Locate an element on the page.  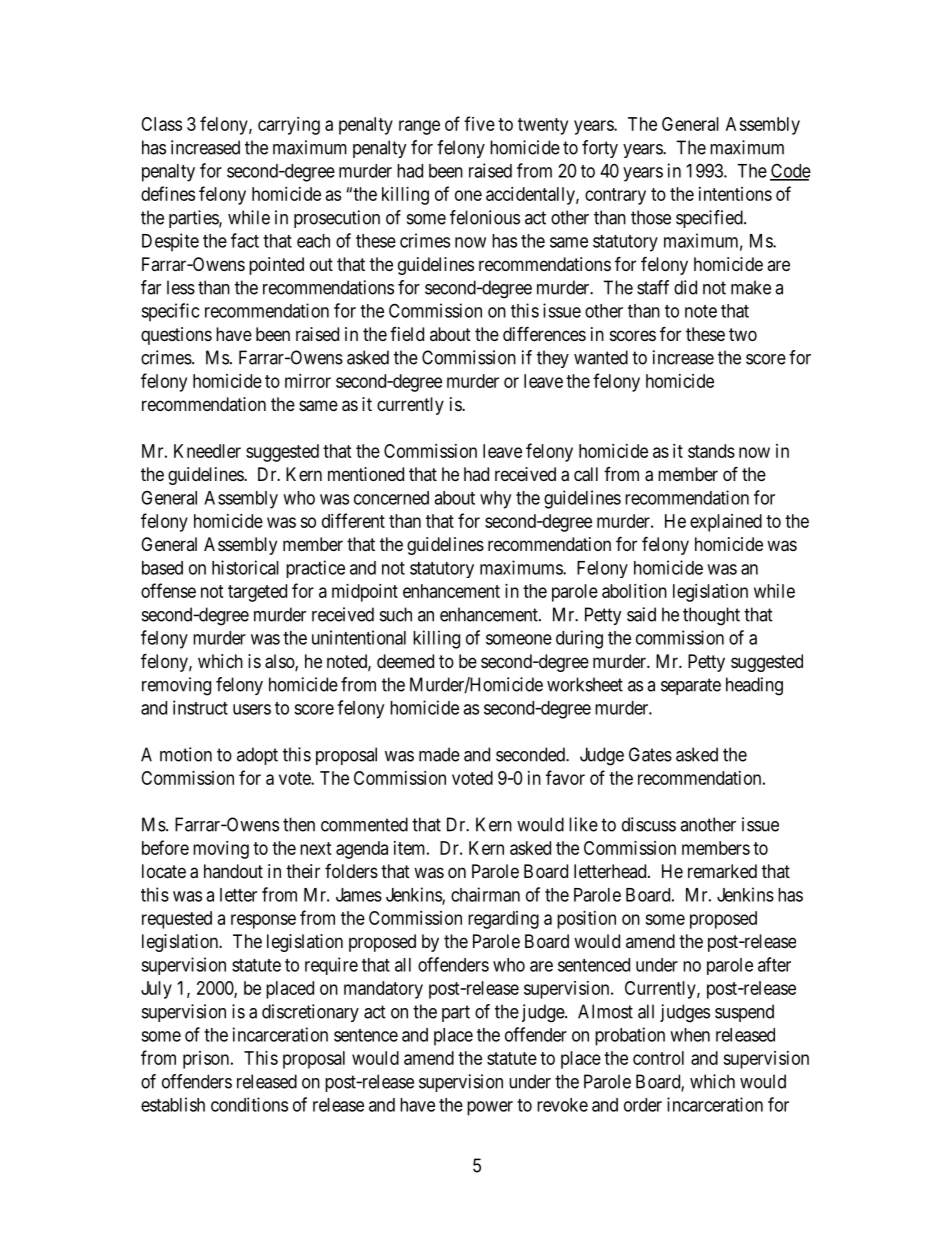
carrying is located at coordinates (289, 126).
